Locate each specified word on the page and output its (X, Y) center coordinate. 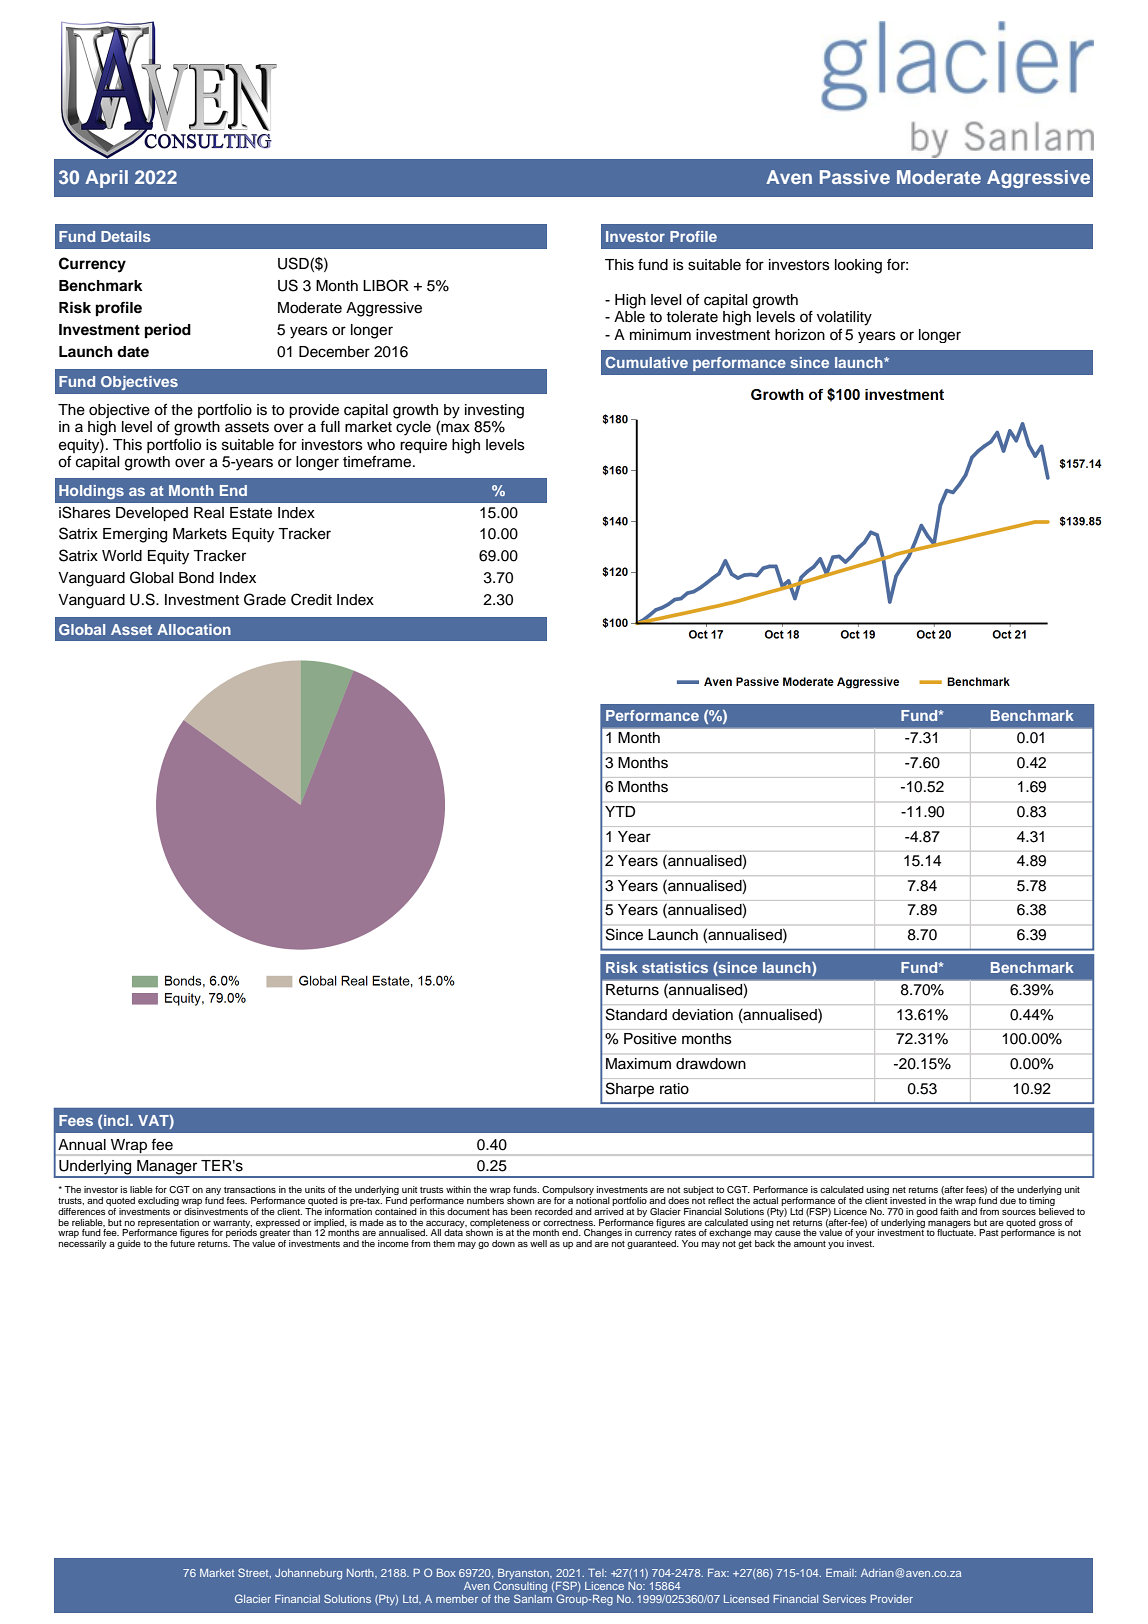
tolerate (692, 317)
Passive (855, 177)
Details (125, 236)
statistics (675, 967)
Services (844, 1598)
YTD (620, 811)
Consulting (520, 1587)
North (361, 1573)
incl (117, 1120)
